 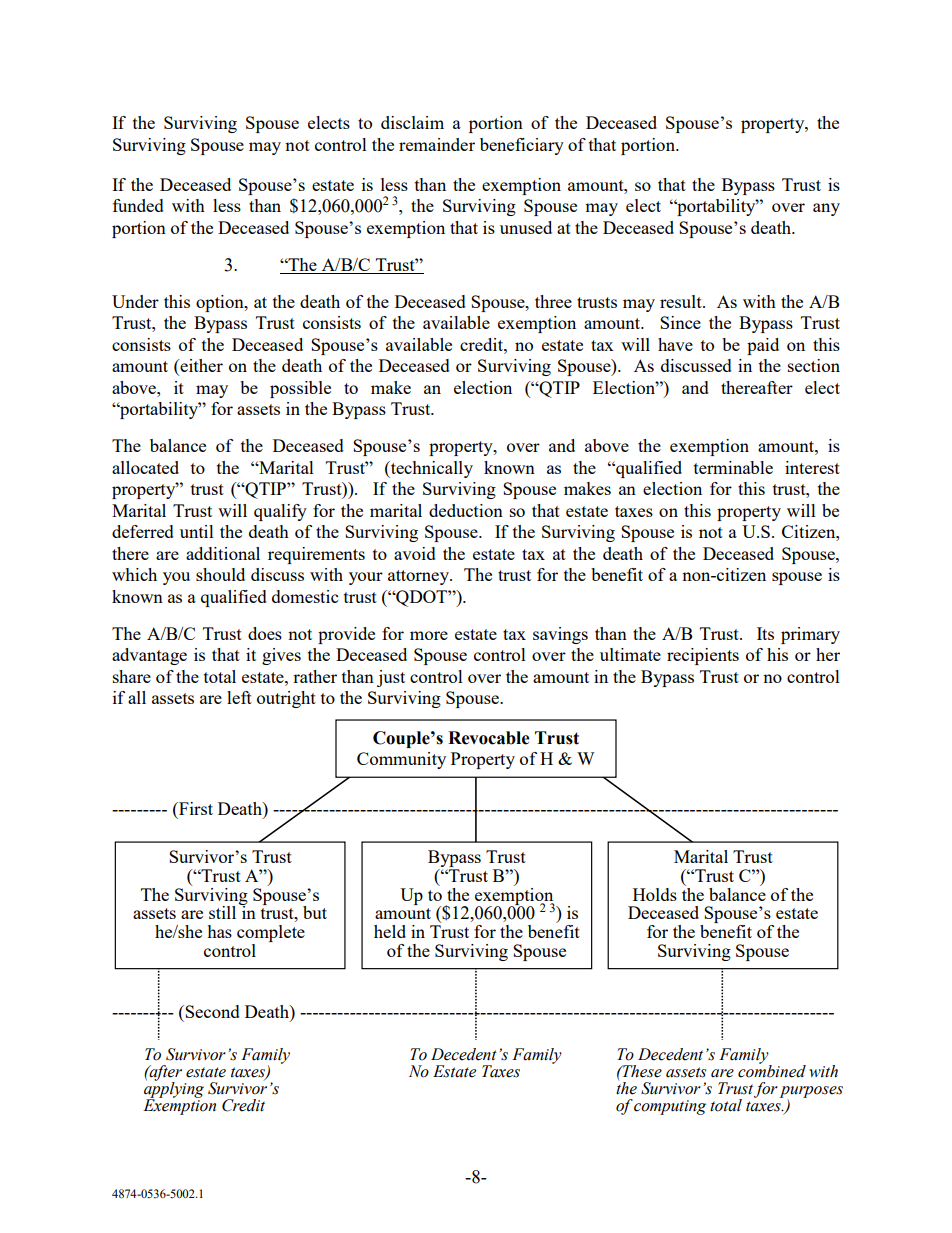 I want to click on allocated, so click(x=145, y=467).
